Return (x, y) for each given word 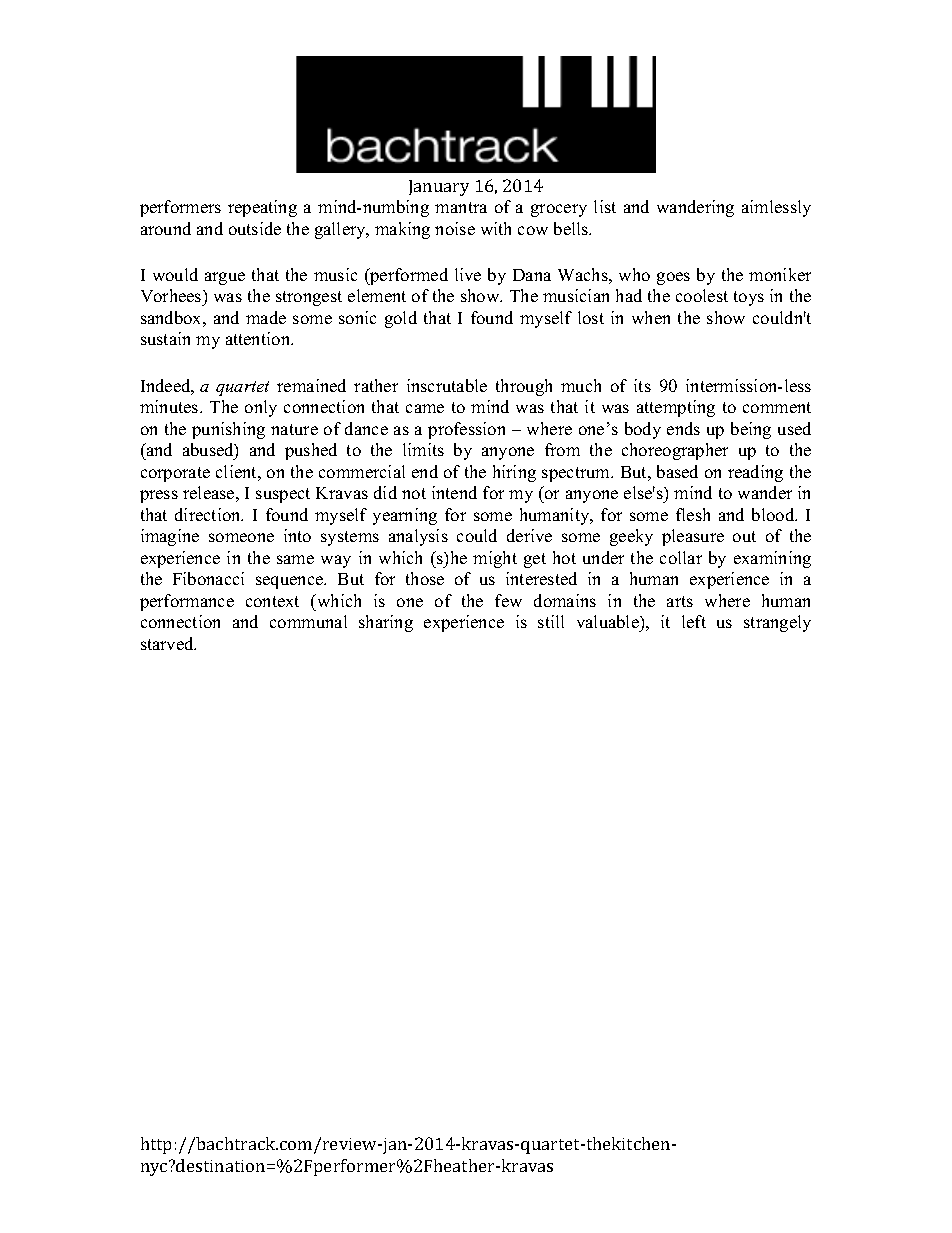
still (551, 621)
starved (168, 643)
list (605, 206)
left (694, 621)
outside (255, 228)
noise (455, 228)
